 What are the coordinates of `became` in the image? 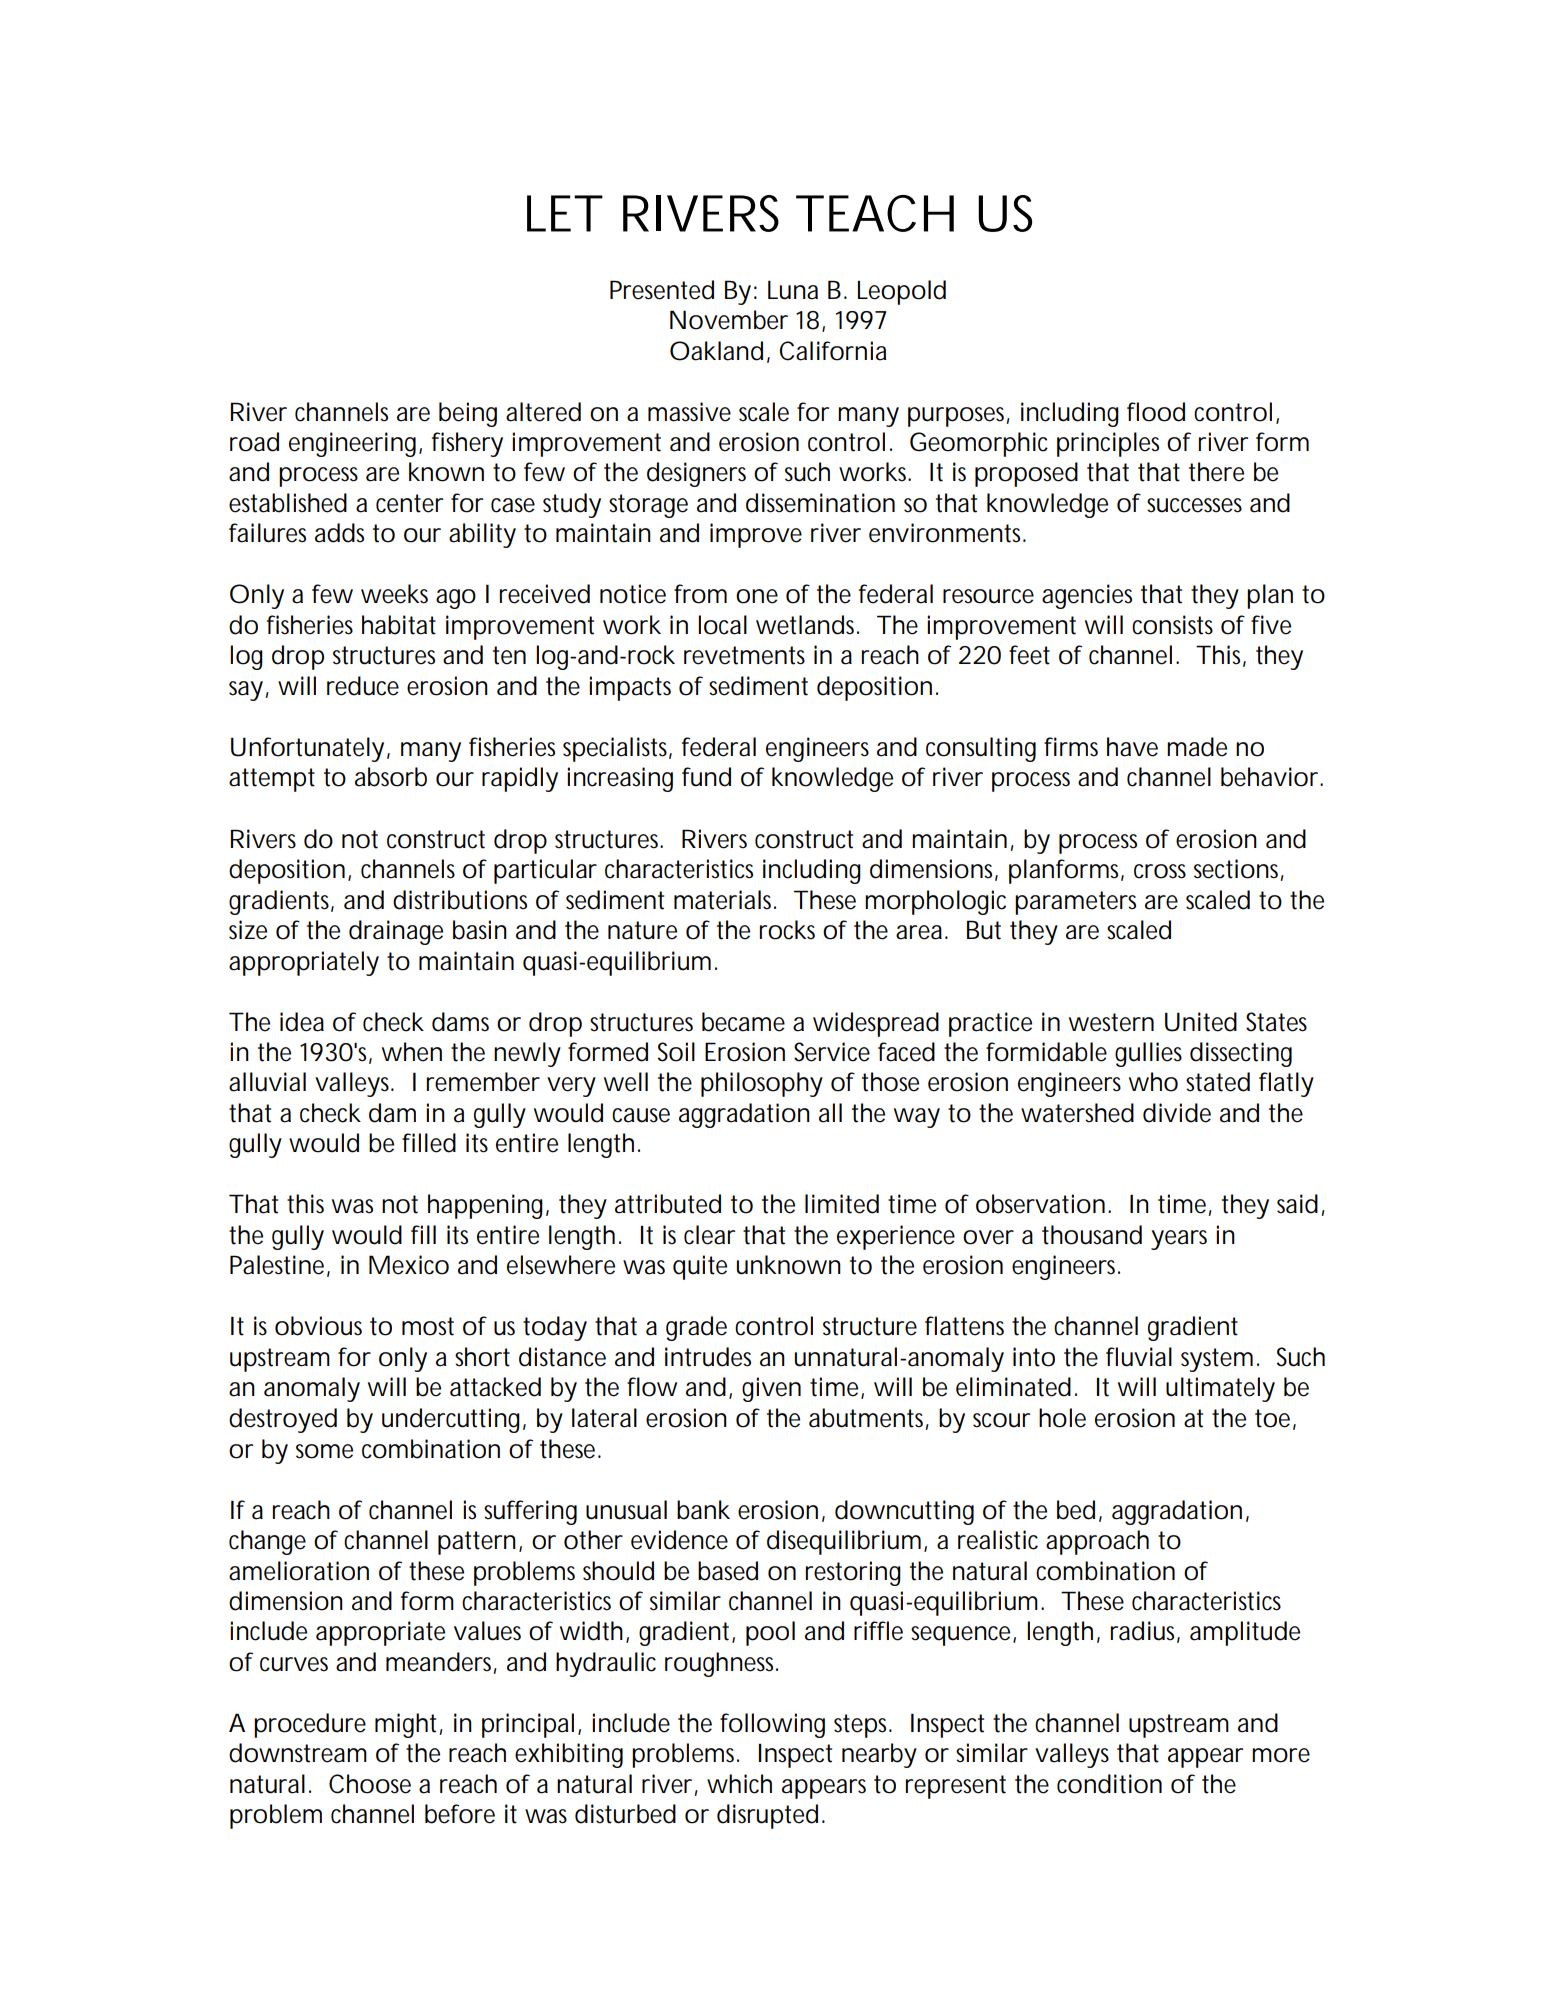 It's located at (743, 1022).
